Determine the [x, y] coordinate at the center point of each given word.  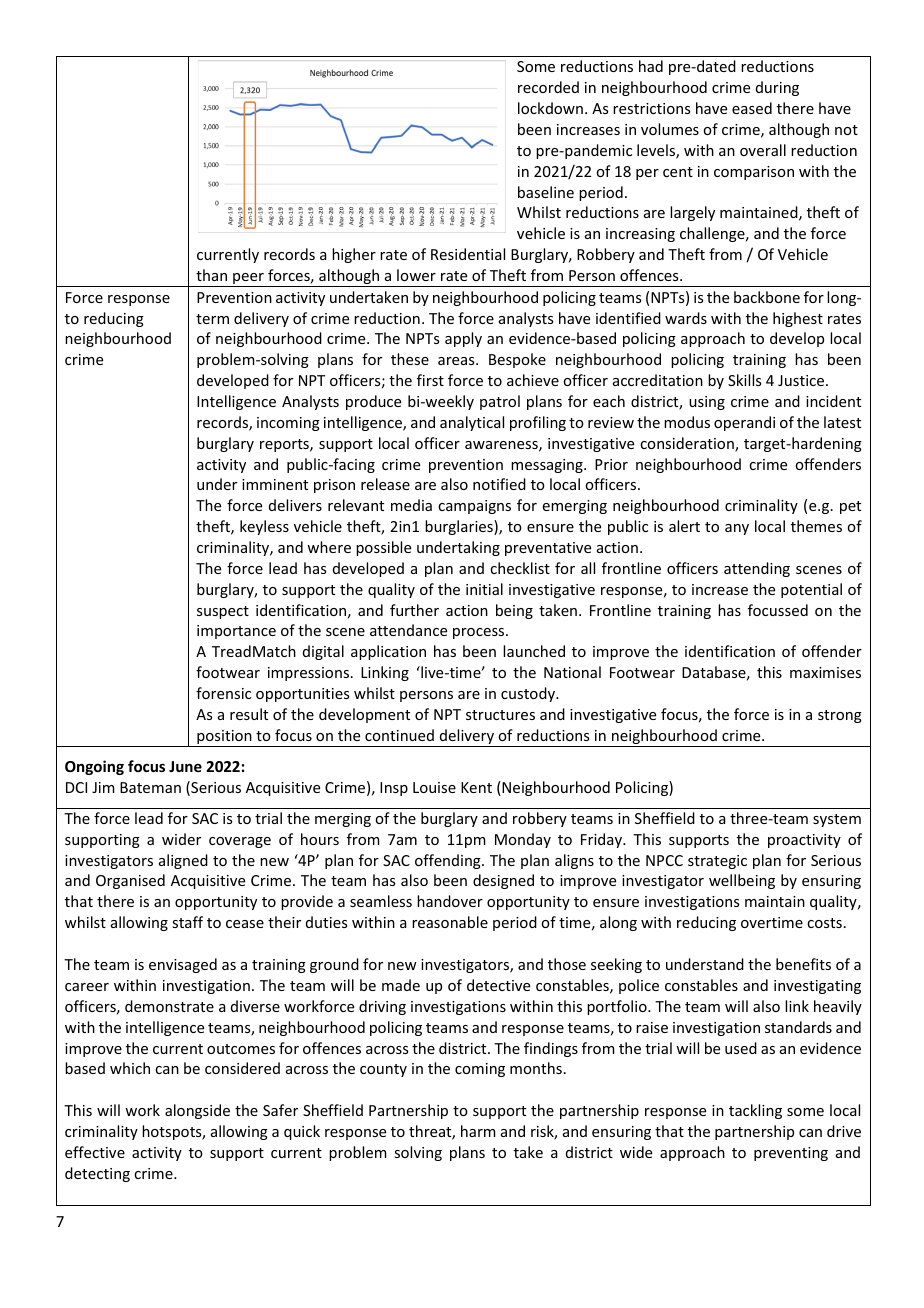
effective [95, 1152]
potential [811, 590]
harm [478, 1131]
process [480, 633]
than [211, 275]
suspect [223, 612]
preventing [791, 1154]
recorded [548, 87]
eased [752, 108]
